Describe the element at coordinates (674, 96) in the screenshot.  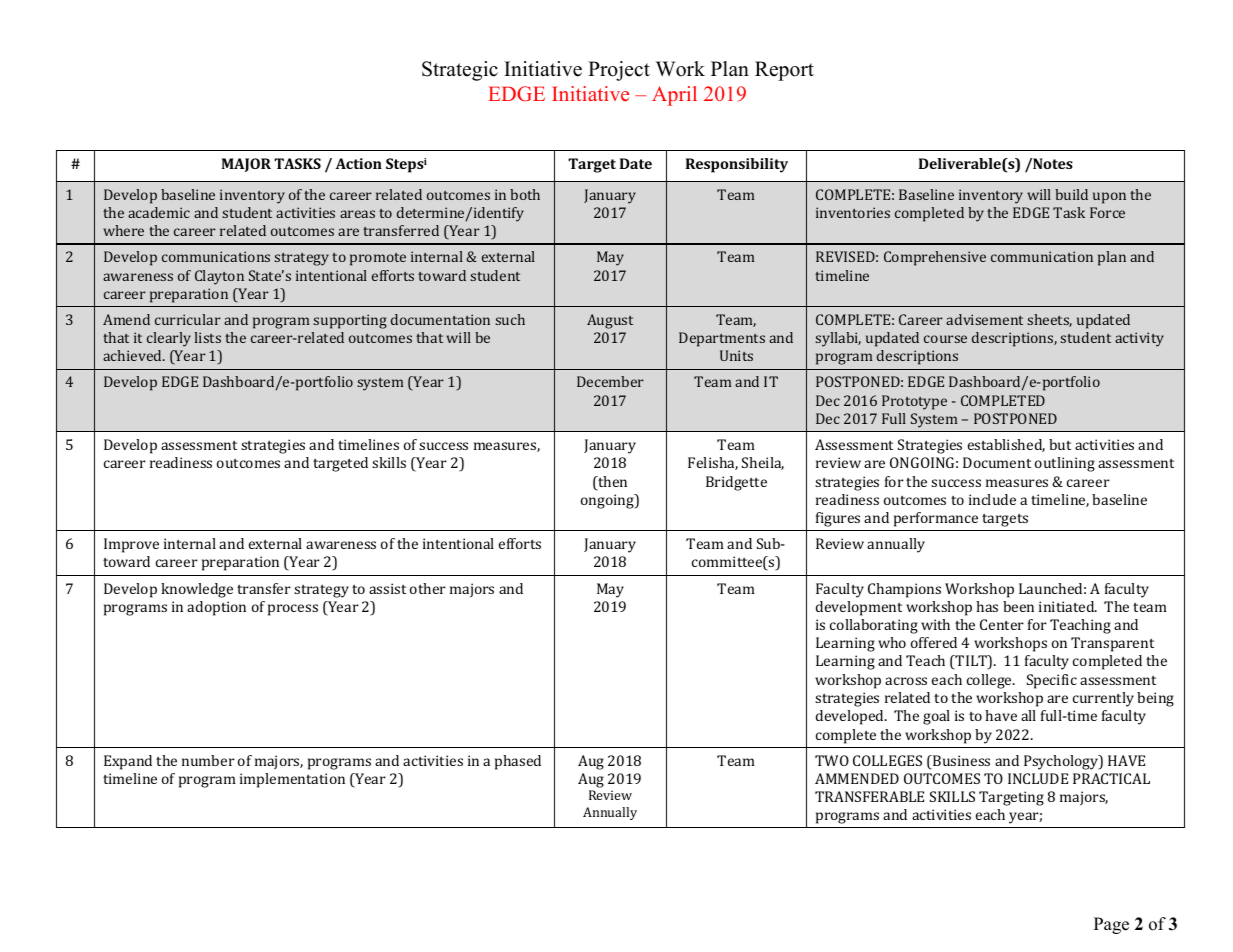
I see `April` at that location.
